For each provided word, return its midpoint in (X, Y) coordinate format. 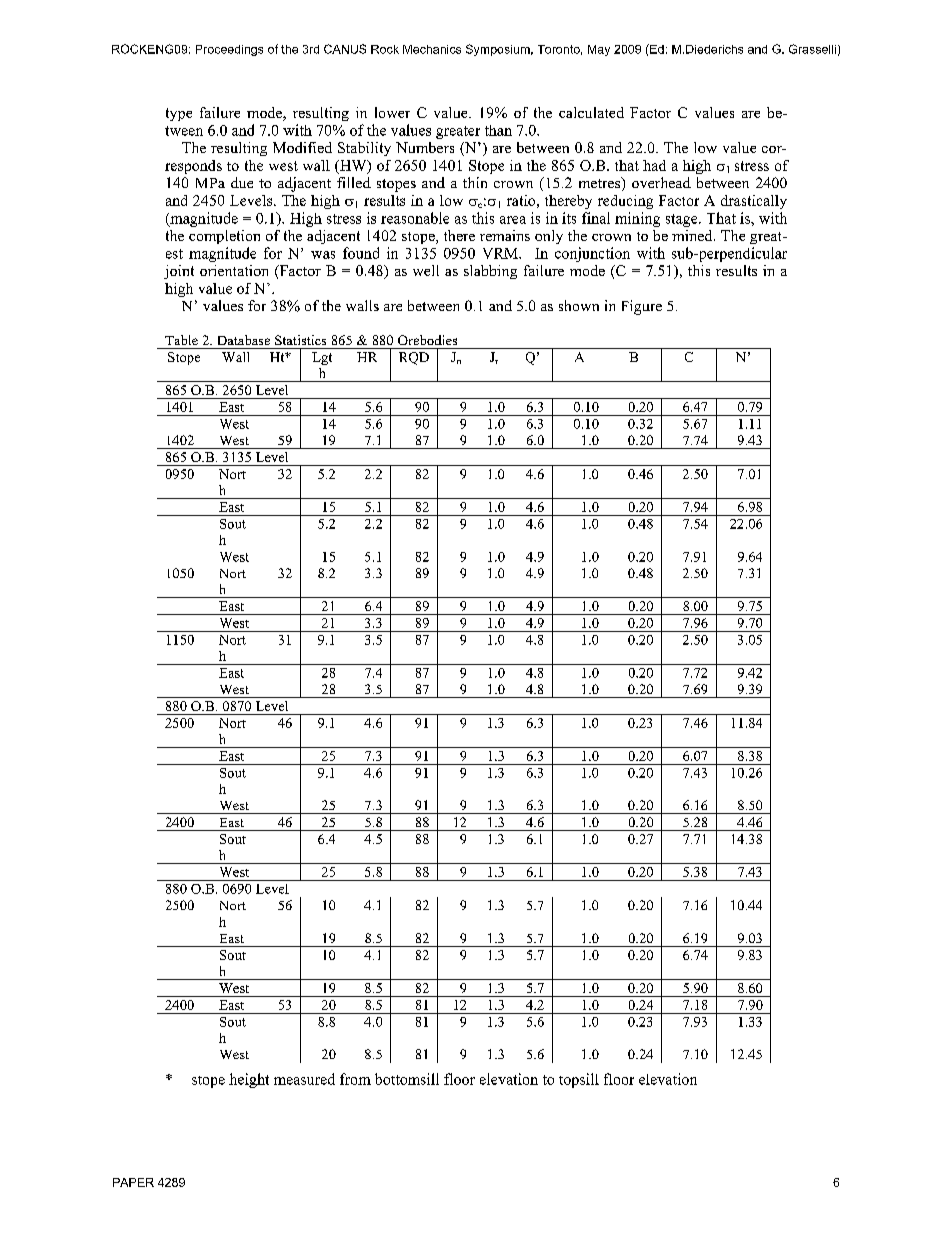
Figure (642, 307)
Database (244, 340)
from (355, 1079)
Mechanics (432, 49)
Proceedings (229, 50)
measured (304, 1079)
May (599, 50)
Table (181, 340)
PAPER (133, 1182)
